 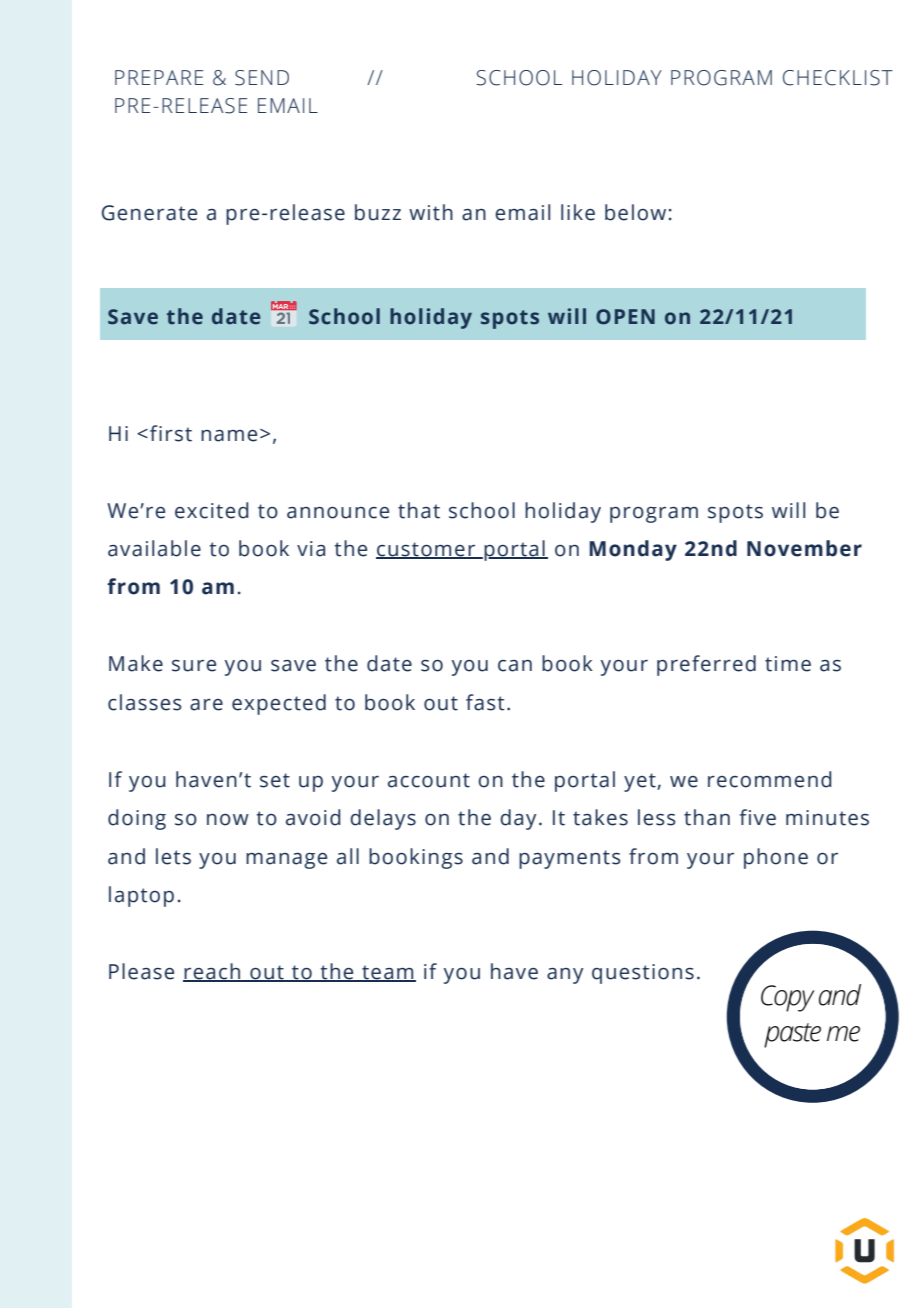 What do you see at coordinates (154, 548) in the page?
I see `available` at bounding box center [154, 548].
